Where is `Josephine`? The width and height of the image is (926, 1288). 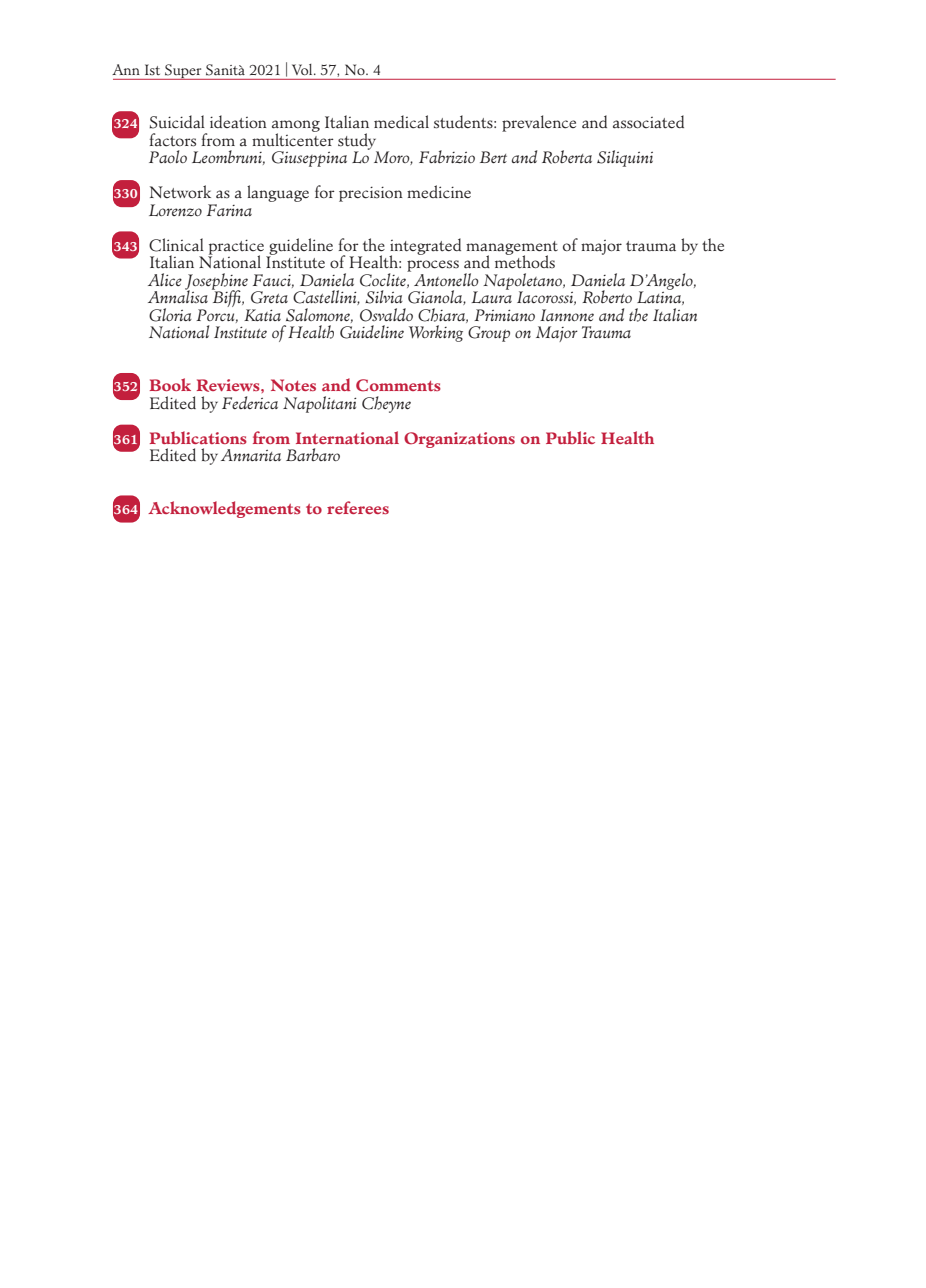 Josephine is located at coordinates (216, 282).
